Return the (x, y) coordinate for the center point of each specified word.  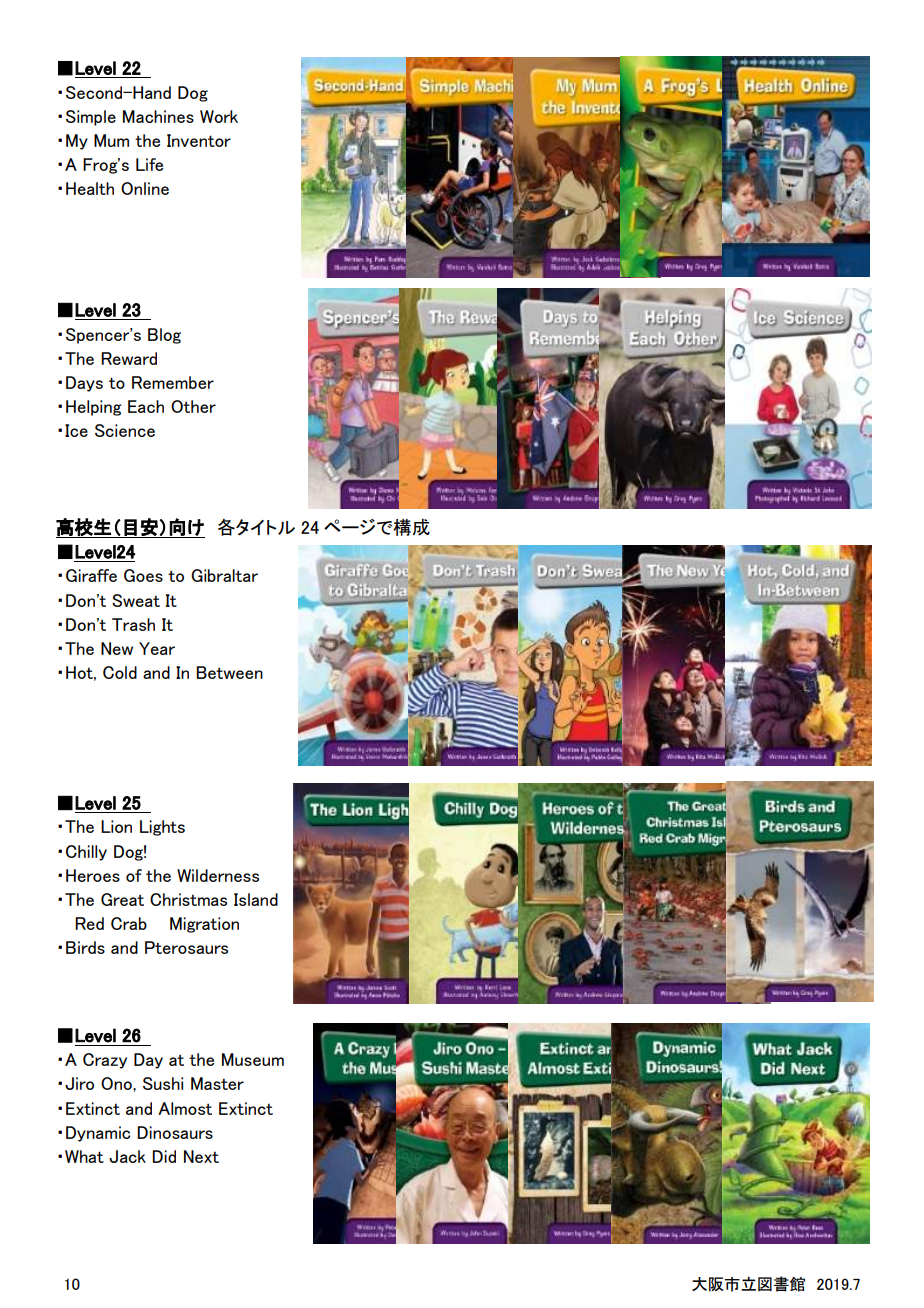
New (117, 648)
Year (157, 648)
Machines (158, 116)
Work (219, 116)
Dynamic (98, 1134)
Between (229, 672)
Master (217, 1083)
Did (164, 1156)
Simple (91, 118)
